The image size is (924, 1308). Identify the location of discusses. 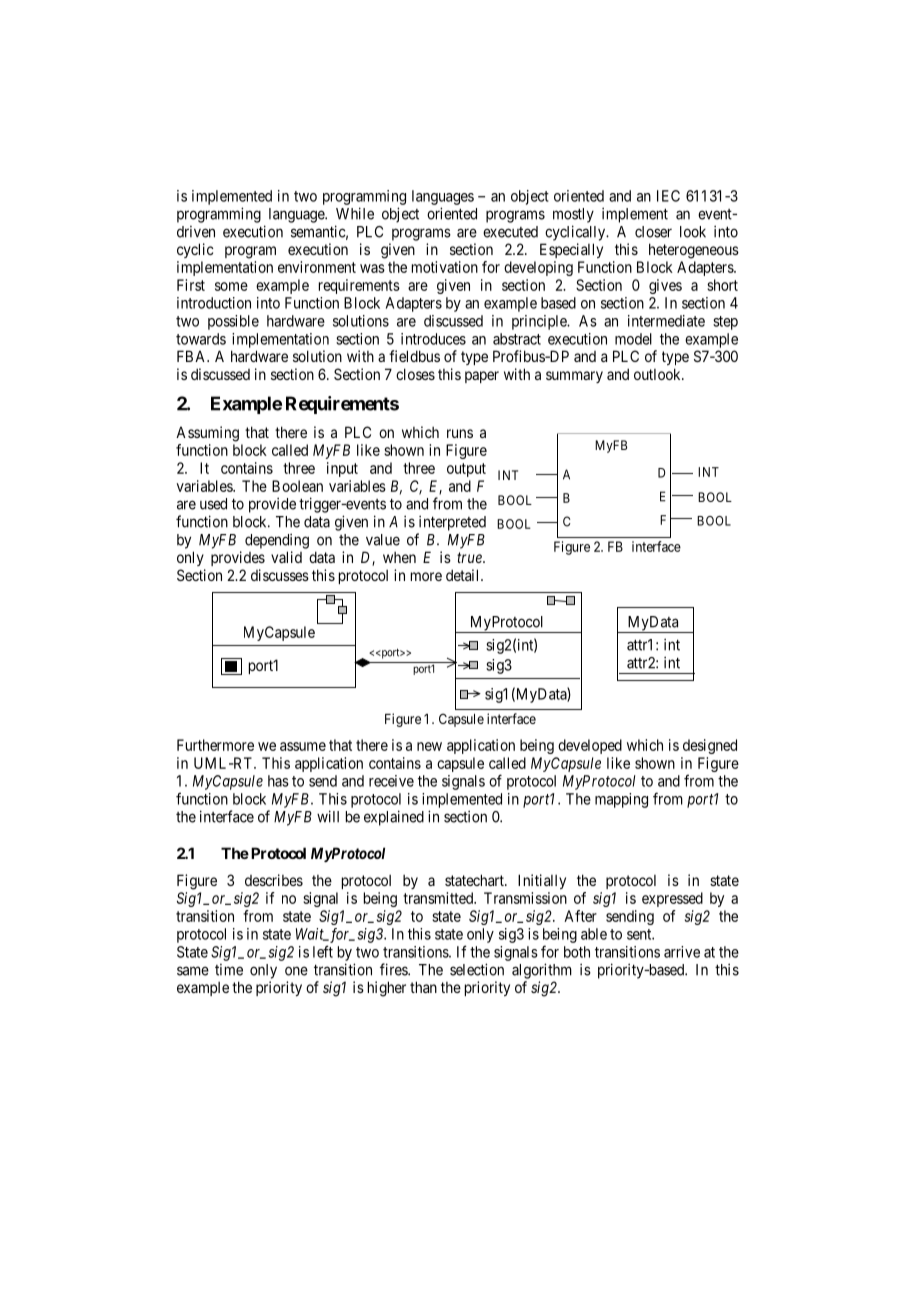
(280, 575).
